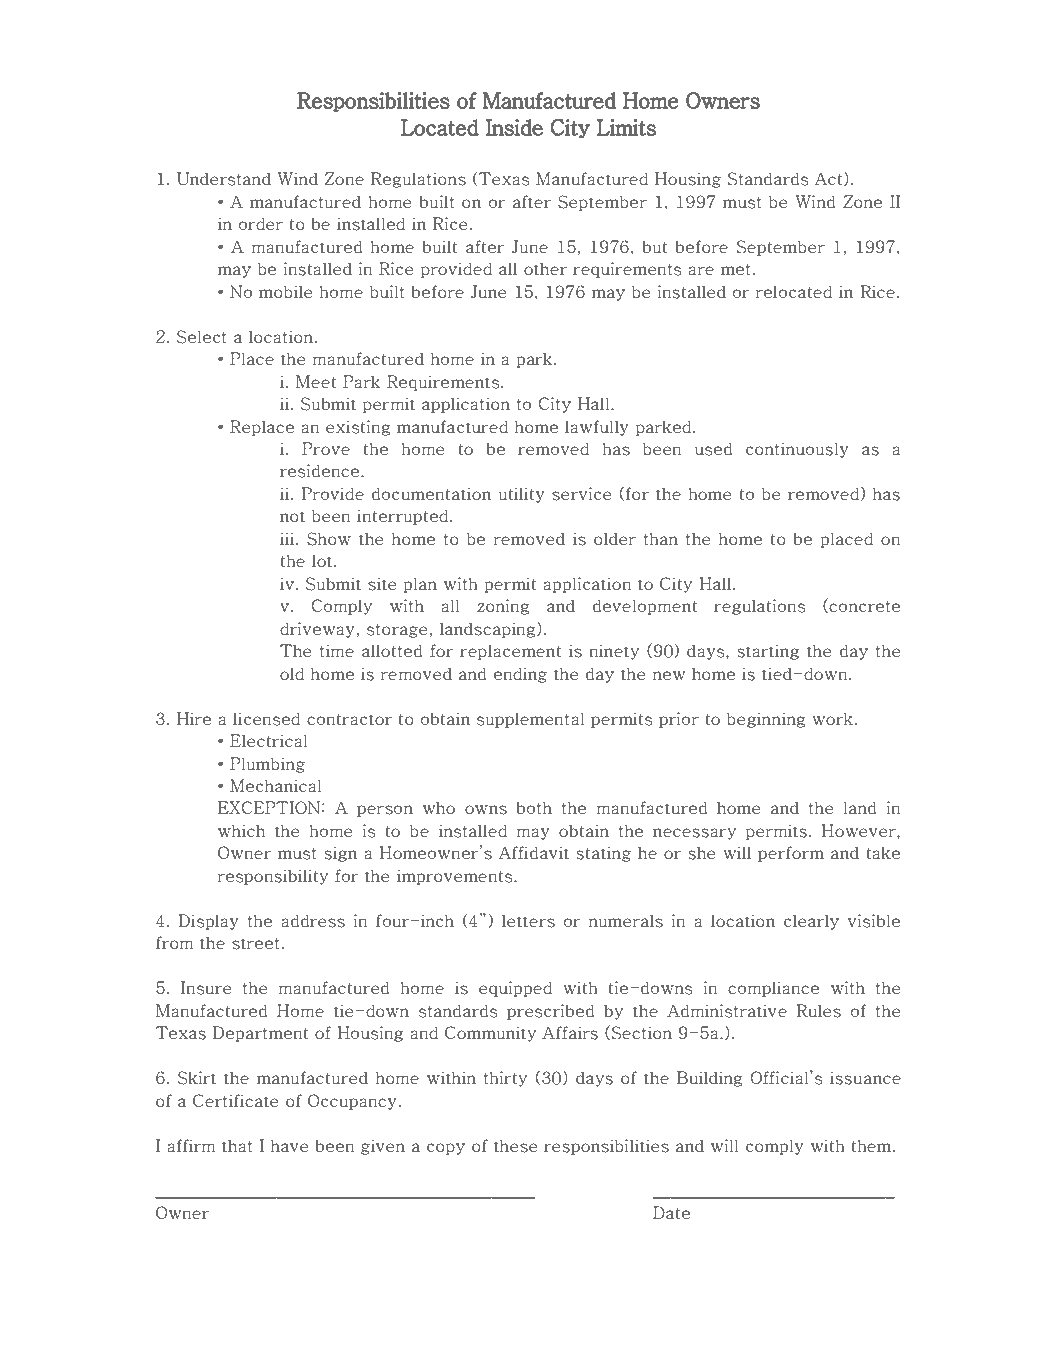 The width and height of the document is (1057, 1368). Describe the element at coordinates (514, 127) in the document. I see `Inside` at that location.
